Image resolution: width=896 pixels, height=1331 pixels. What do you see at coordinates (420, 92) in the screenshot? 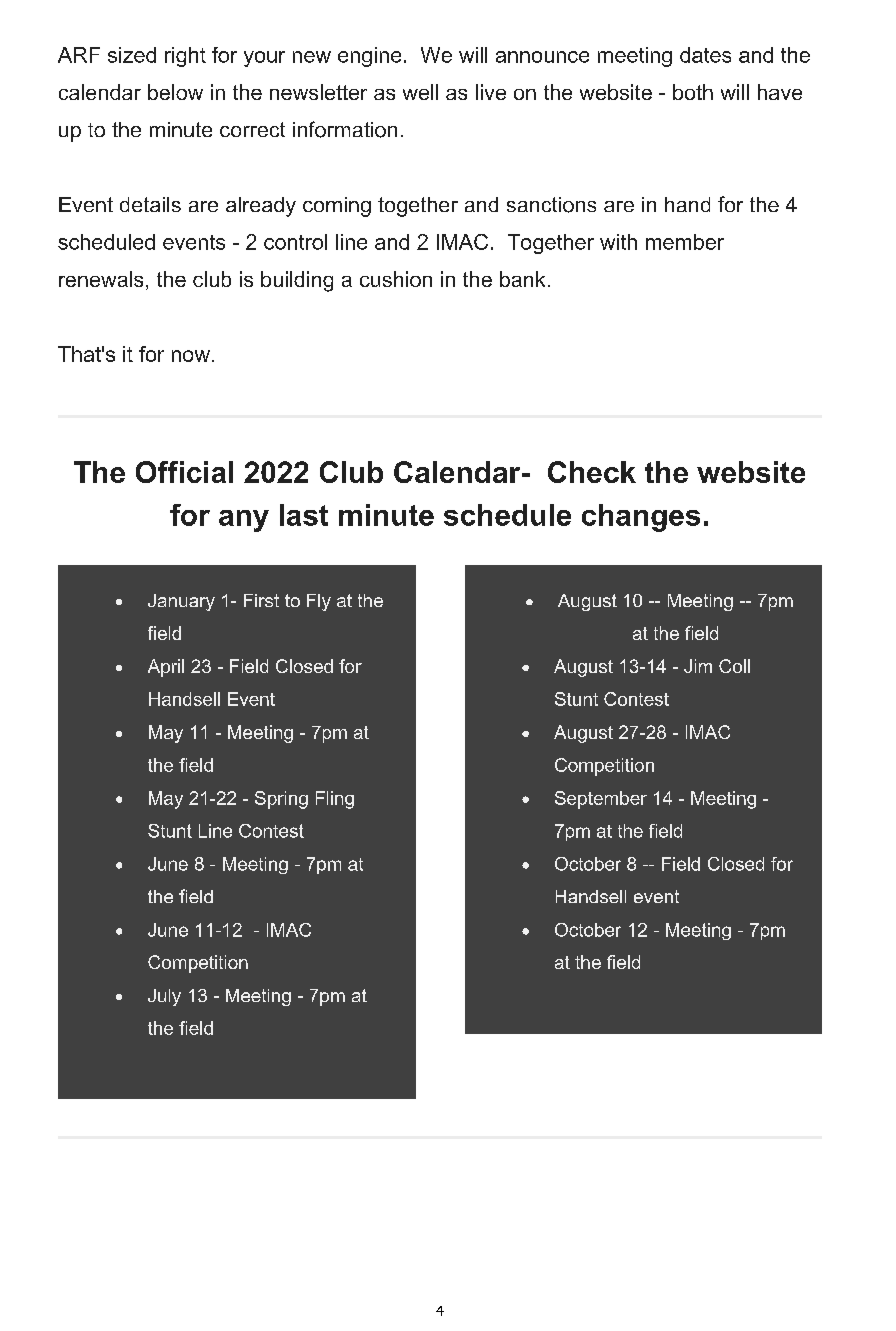
I see `well` at bounding box center [420, 92].
